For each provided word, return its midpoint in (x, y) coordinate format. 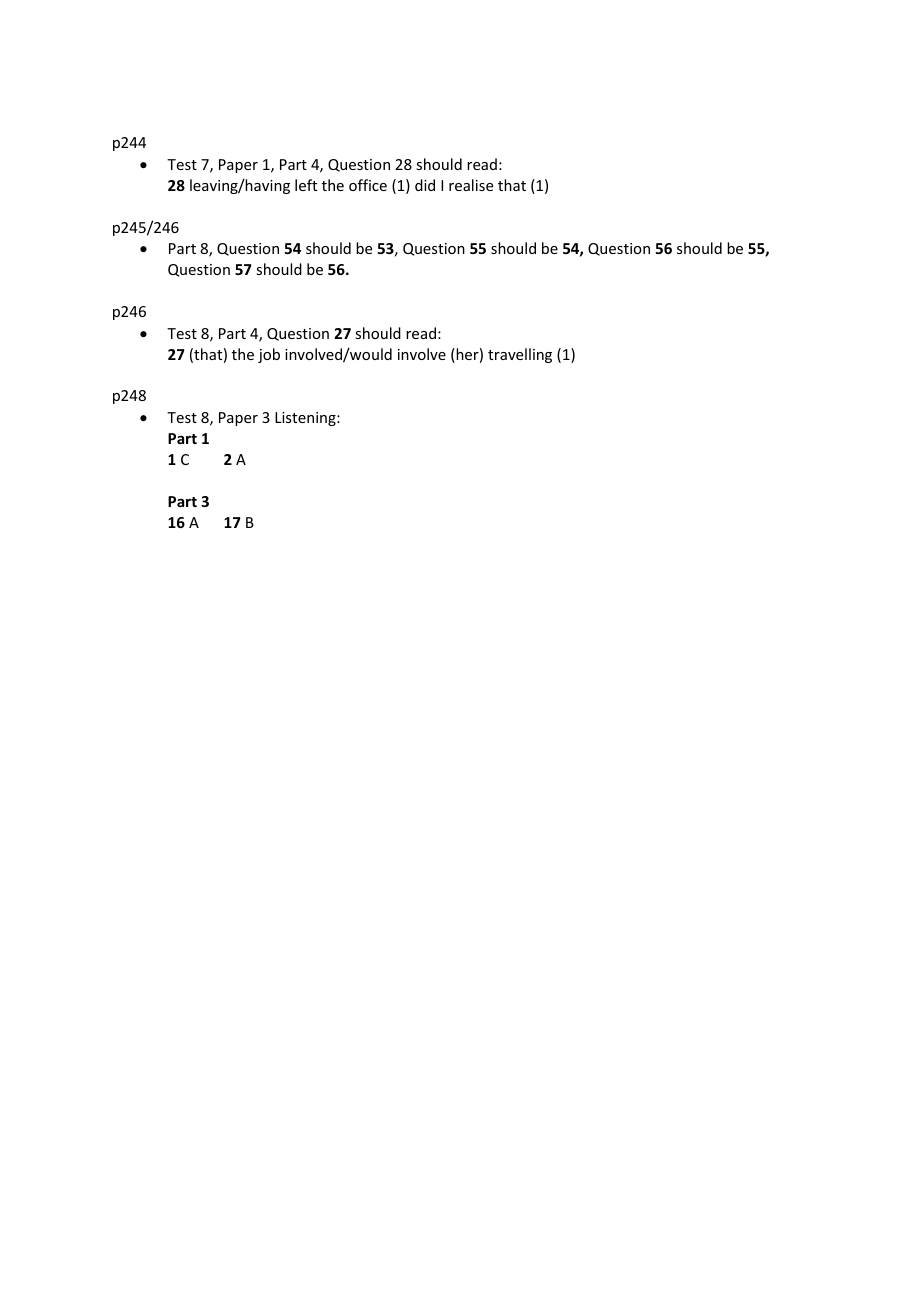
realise (471, 185)
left (306, 185)
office (368, 185)
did (425, 185)
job (269, 355)
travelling (520, 355)
